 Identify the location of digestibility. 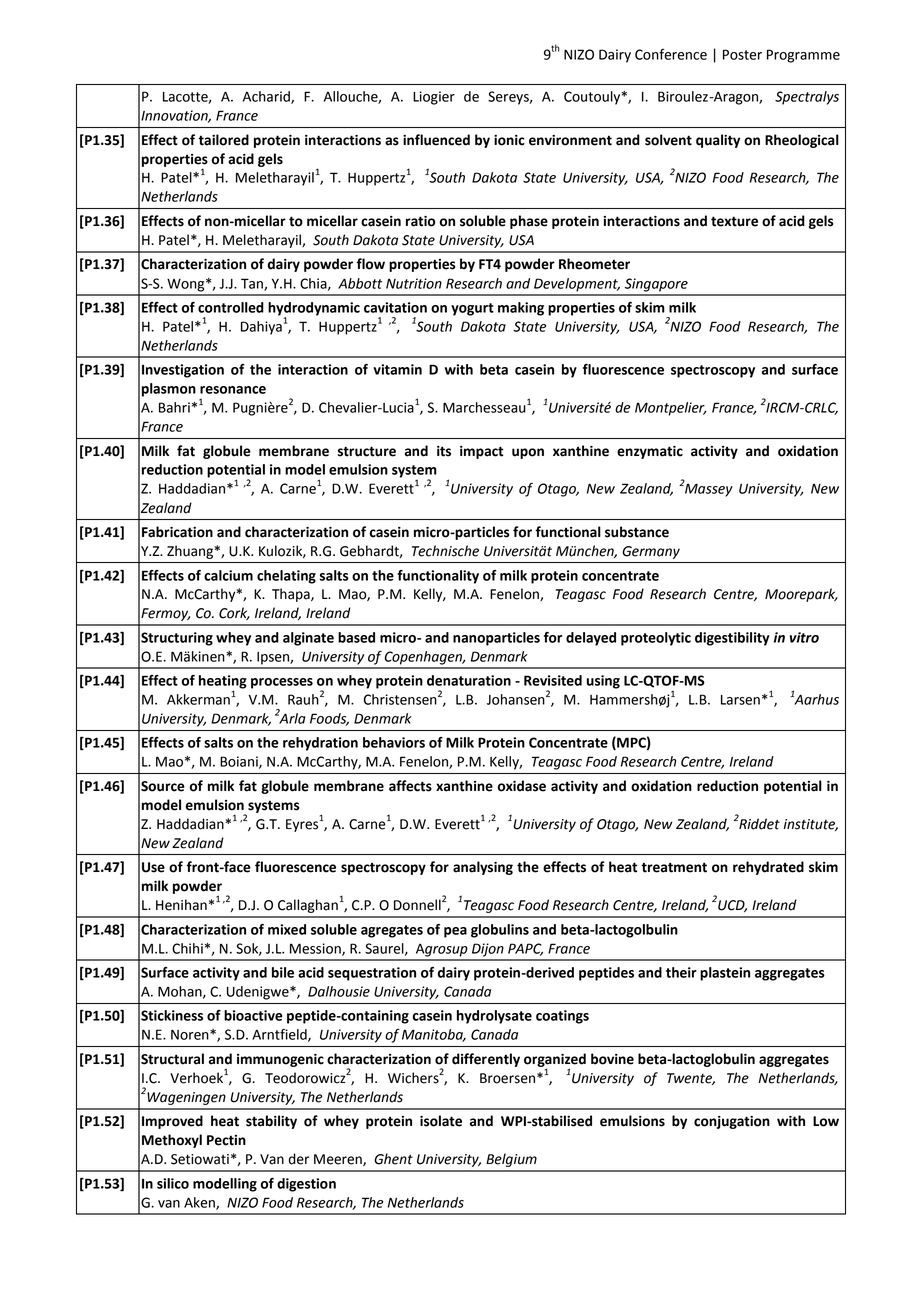
(732, 639).
